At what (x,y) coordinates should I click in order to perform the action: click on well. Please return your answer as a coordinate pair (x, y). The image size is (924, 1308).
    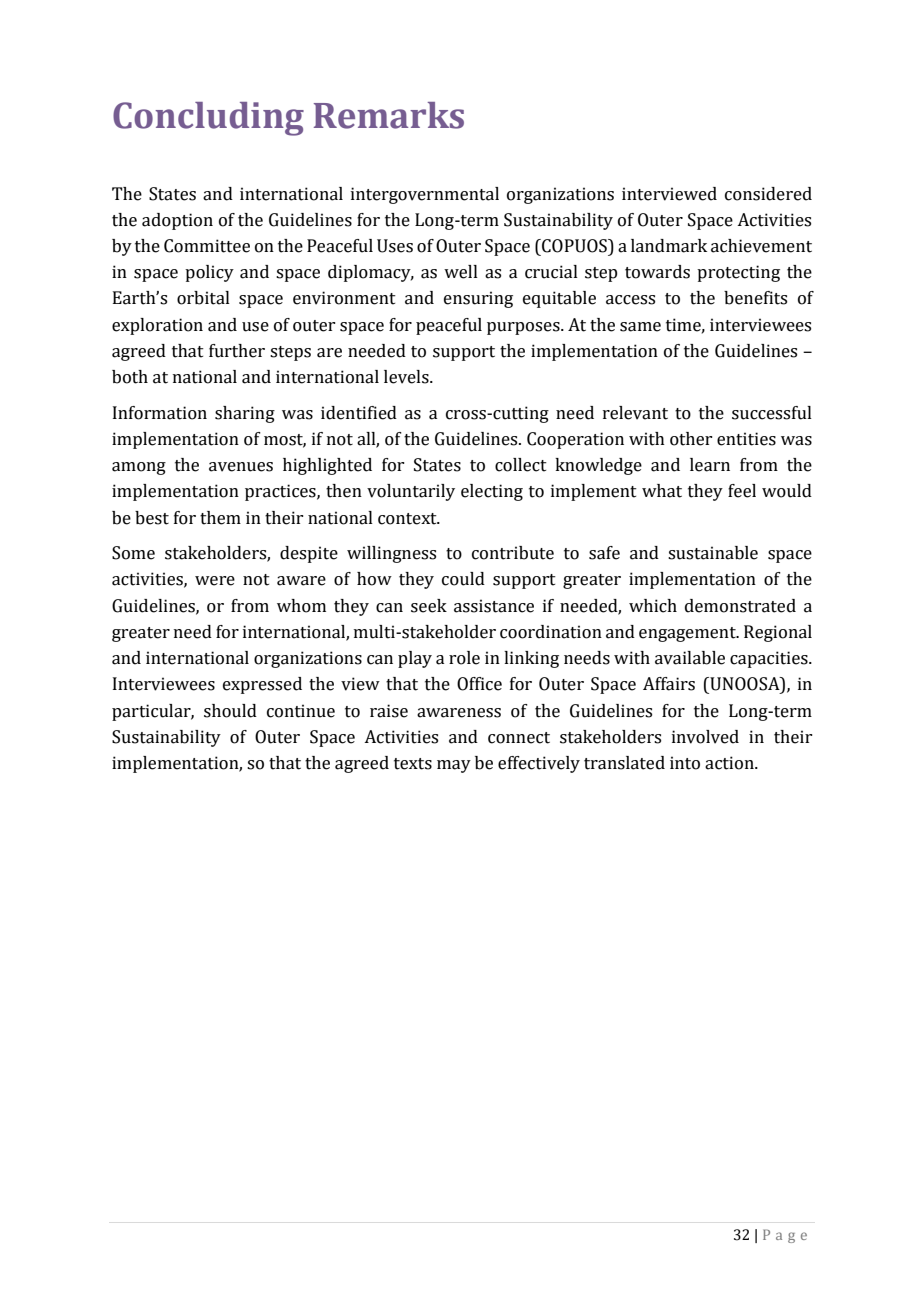
    Looking at the image, I should click on (461, 272).
